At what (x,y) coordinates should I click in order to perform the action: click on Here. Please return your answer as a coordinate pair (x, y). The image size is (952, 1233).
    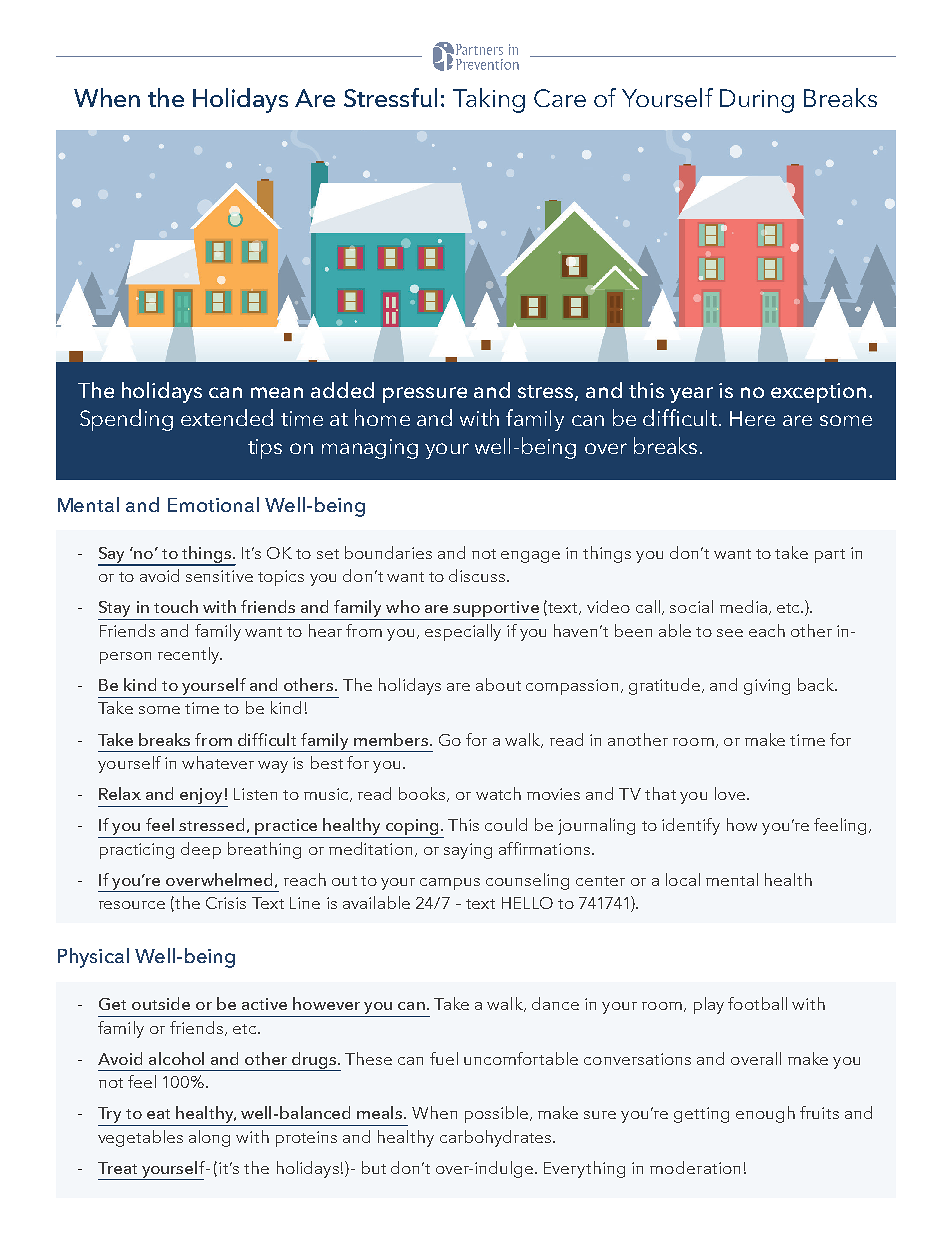
    Looking at the image, I should click on (752, 418).
